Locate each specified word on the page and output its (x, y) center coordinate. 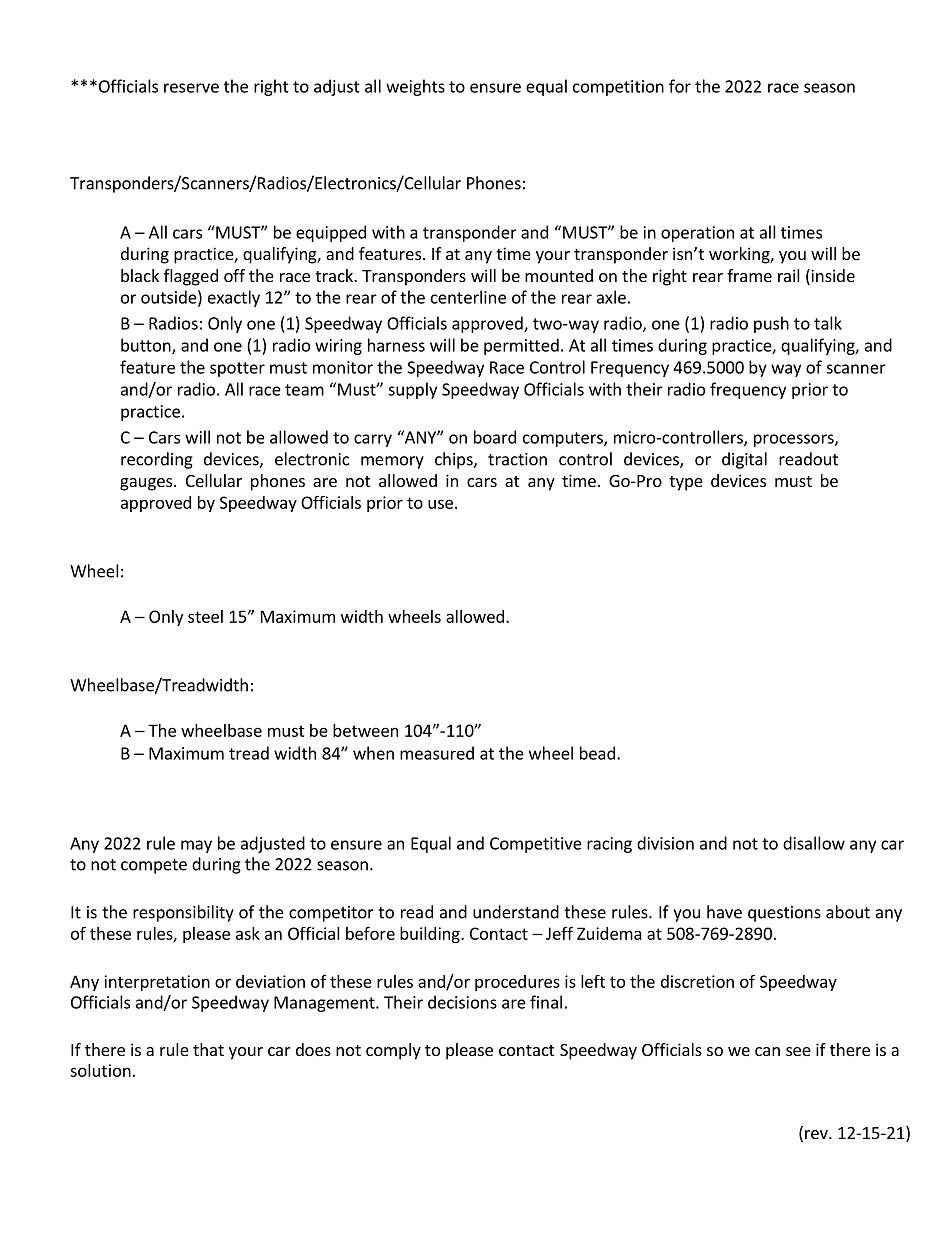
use (440, 504)
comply (393, 1051)
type (686, 483)
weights (415, 87)
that (208, 1049)
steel (205, 616)
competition (618, 88)
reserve (191, 88)
